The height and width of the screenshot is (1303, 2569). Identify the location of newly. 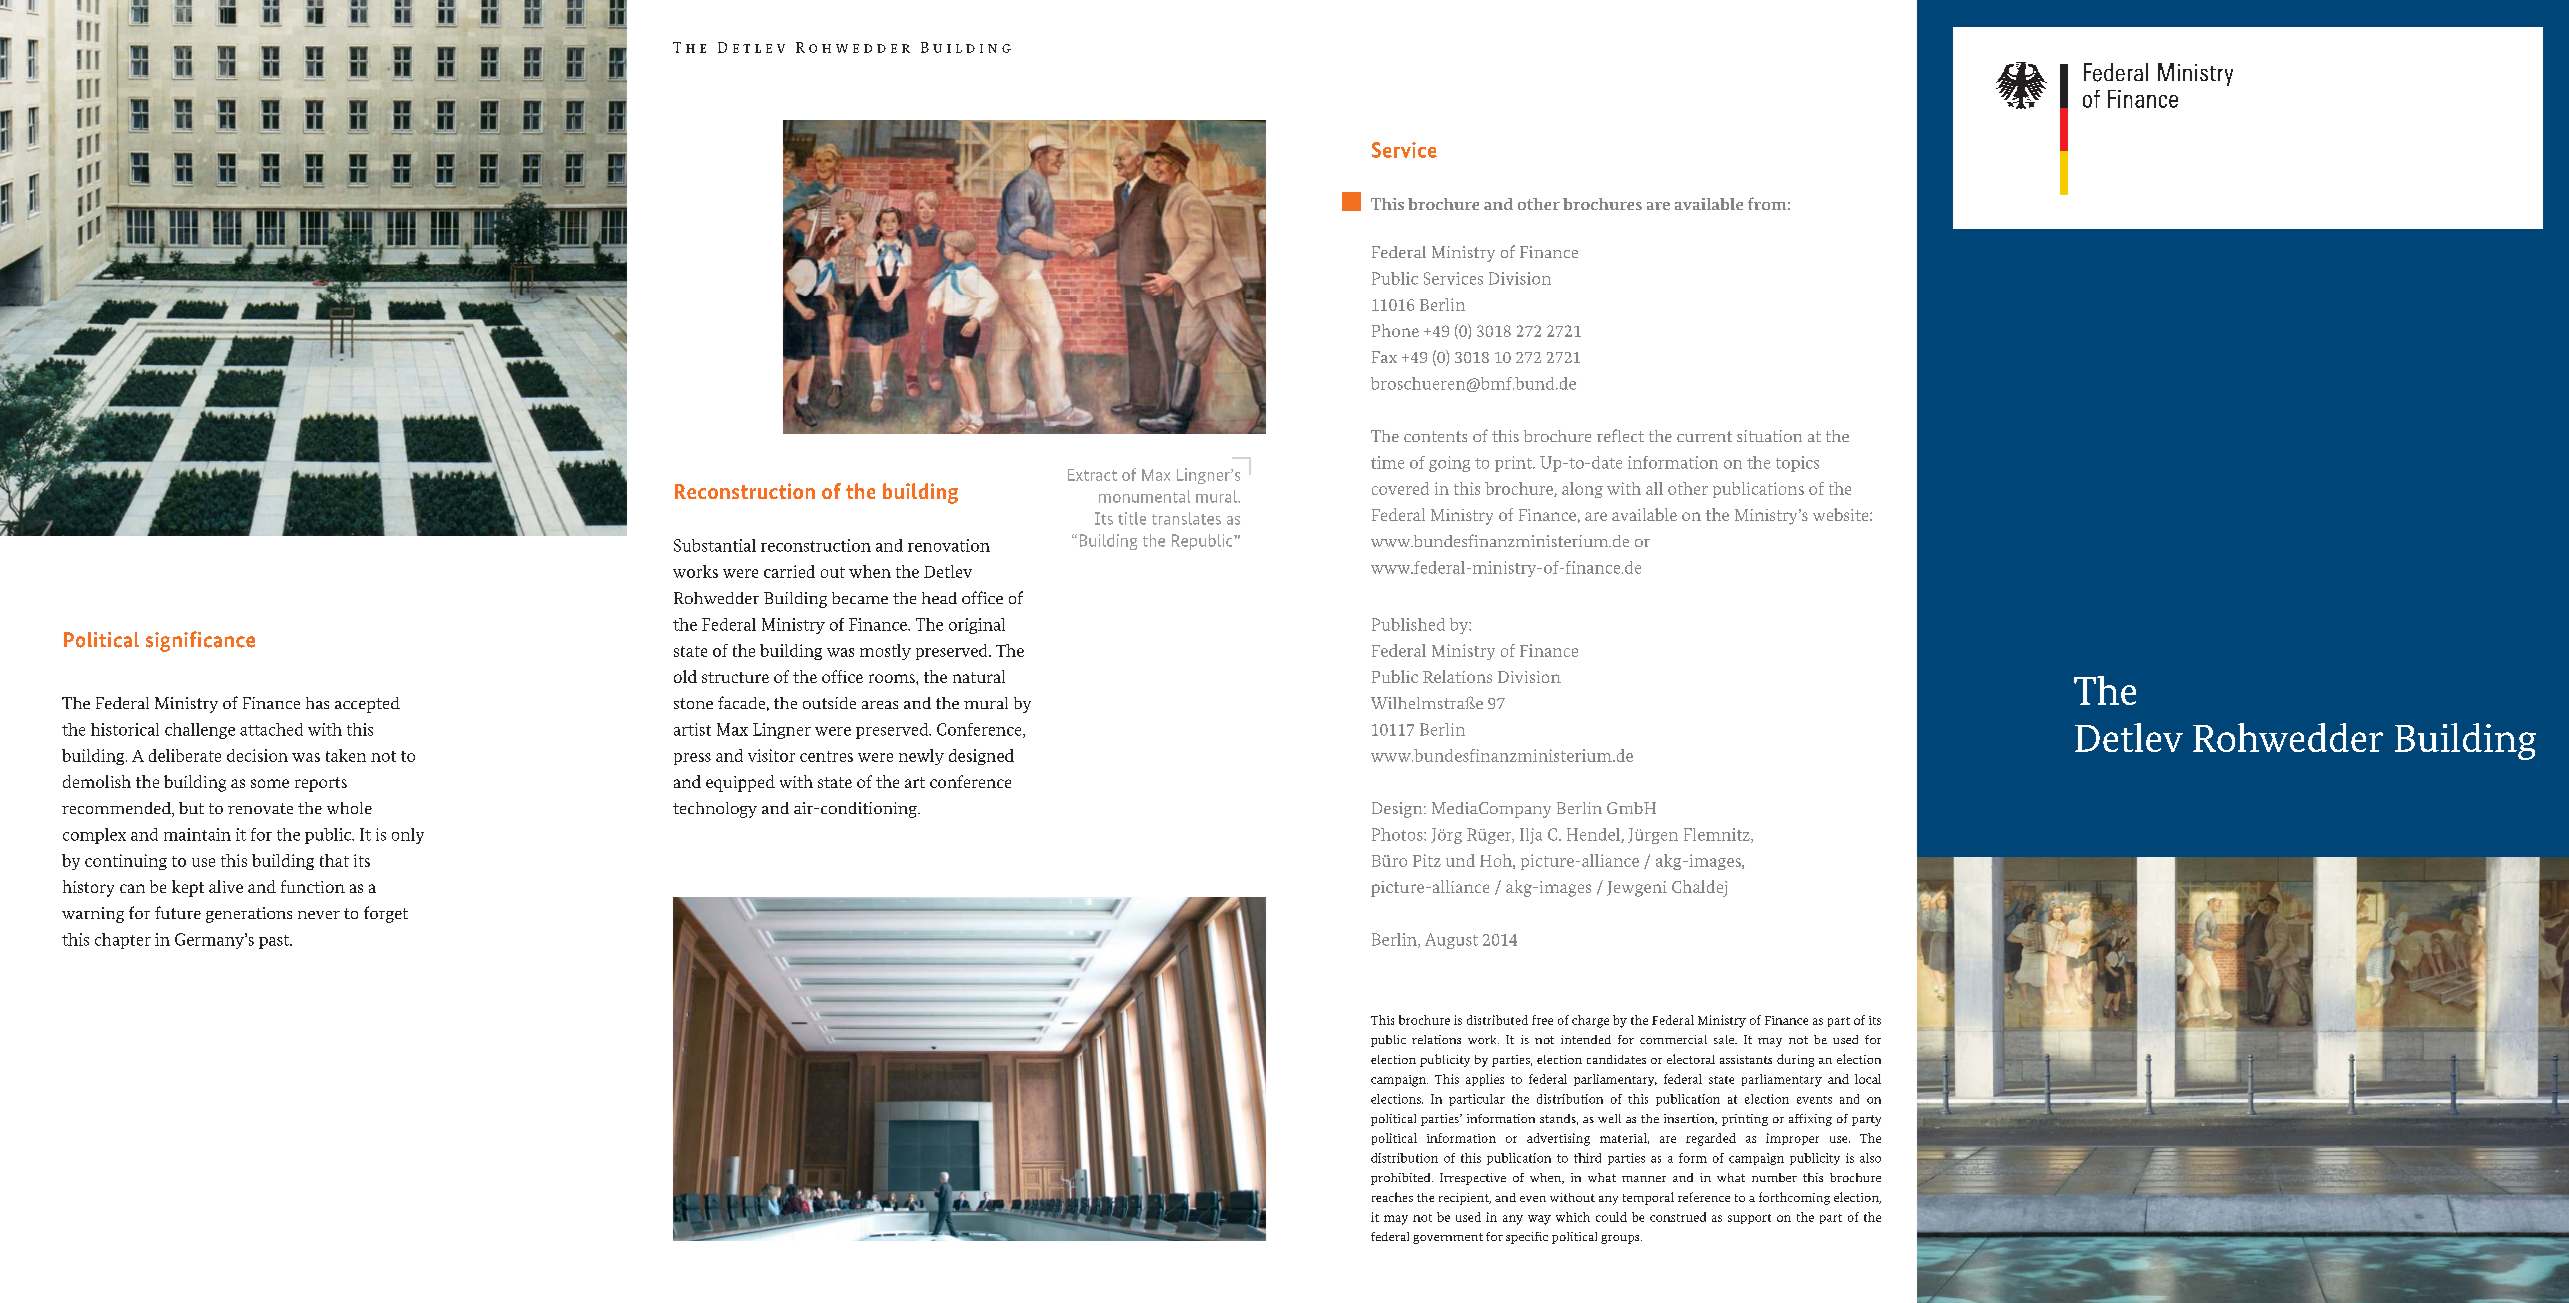
(921, 757).
